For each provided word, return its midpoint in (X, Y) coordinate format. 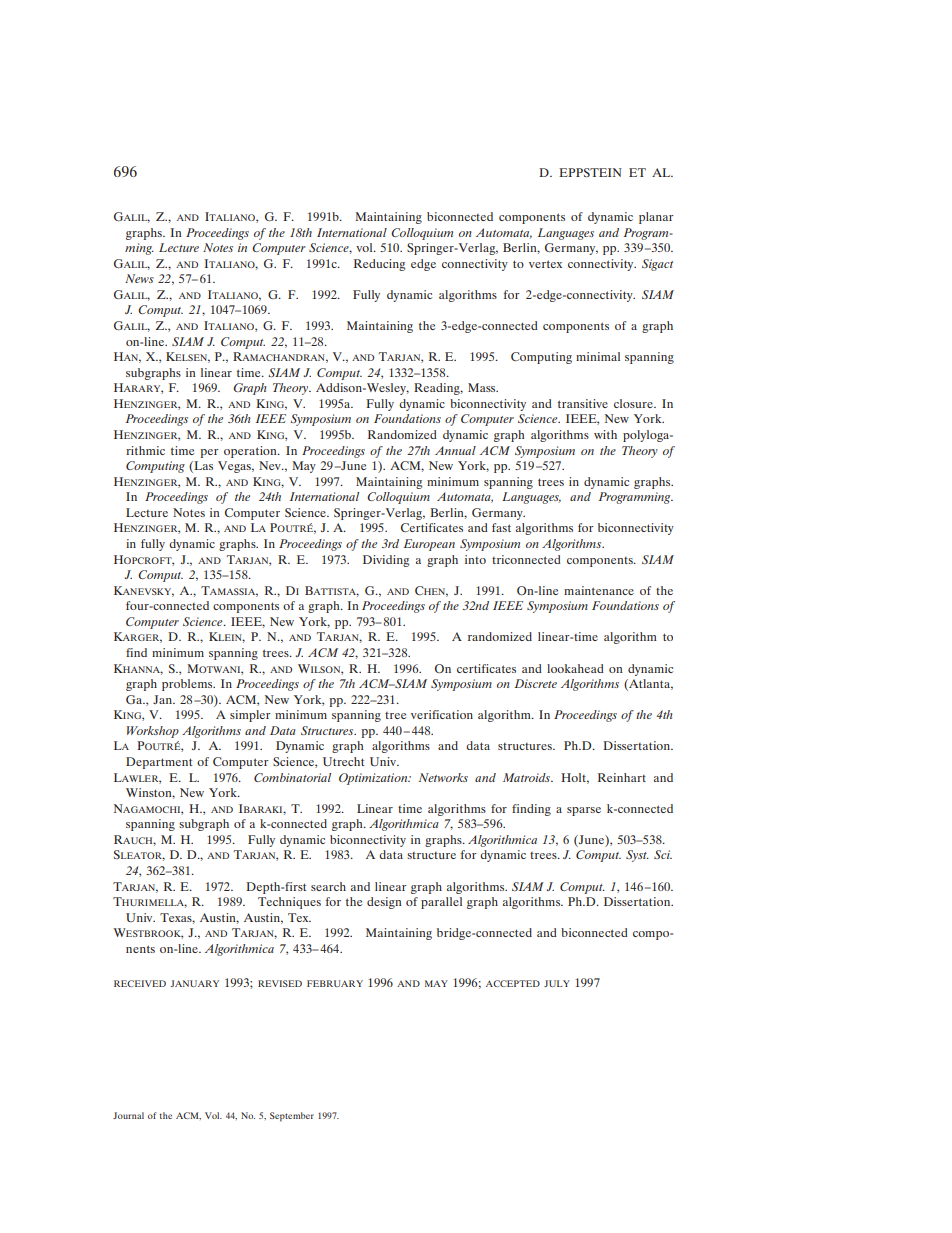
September (292, 1117)
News (139, 278)
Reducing (380, 265)
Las (202, 467)
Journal (128, 1115)
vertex (545, 264)
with (605, 434)
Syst (637, 856)
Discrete (536, 683)
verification (442, 714)
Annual (455, 450)
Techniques (289, 903)
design (384, 903)
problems (188, 685)
